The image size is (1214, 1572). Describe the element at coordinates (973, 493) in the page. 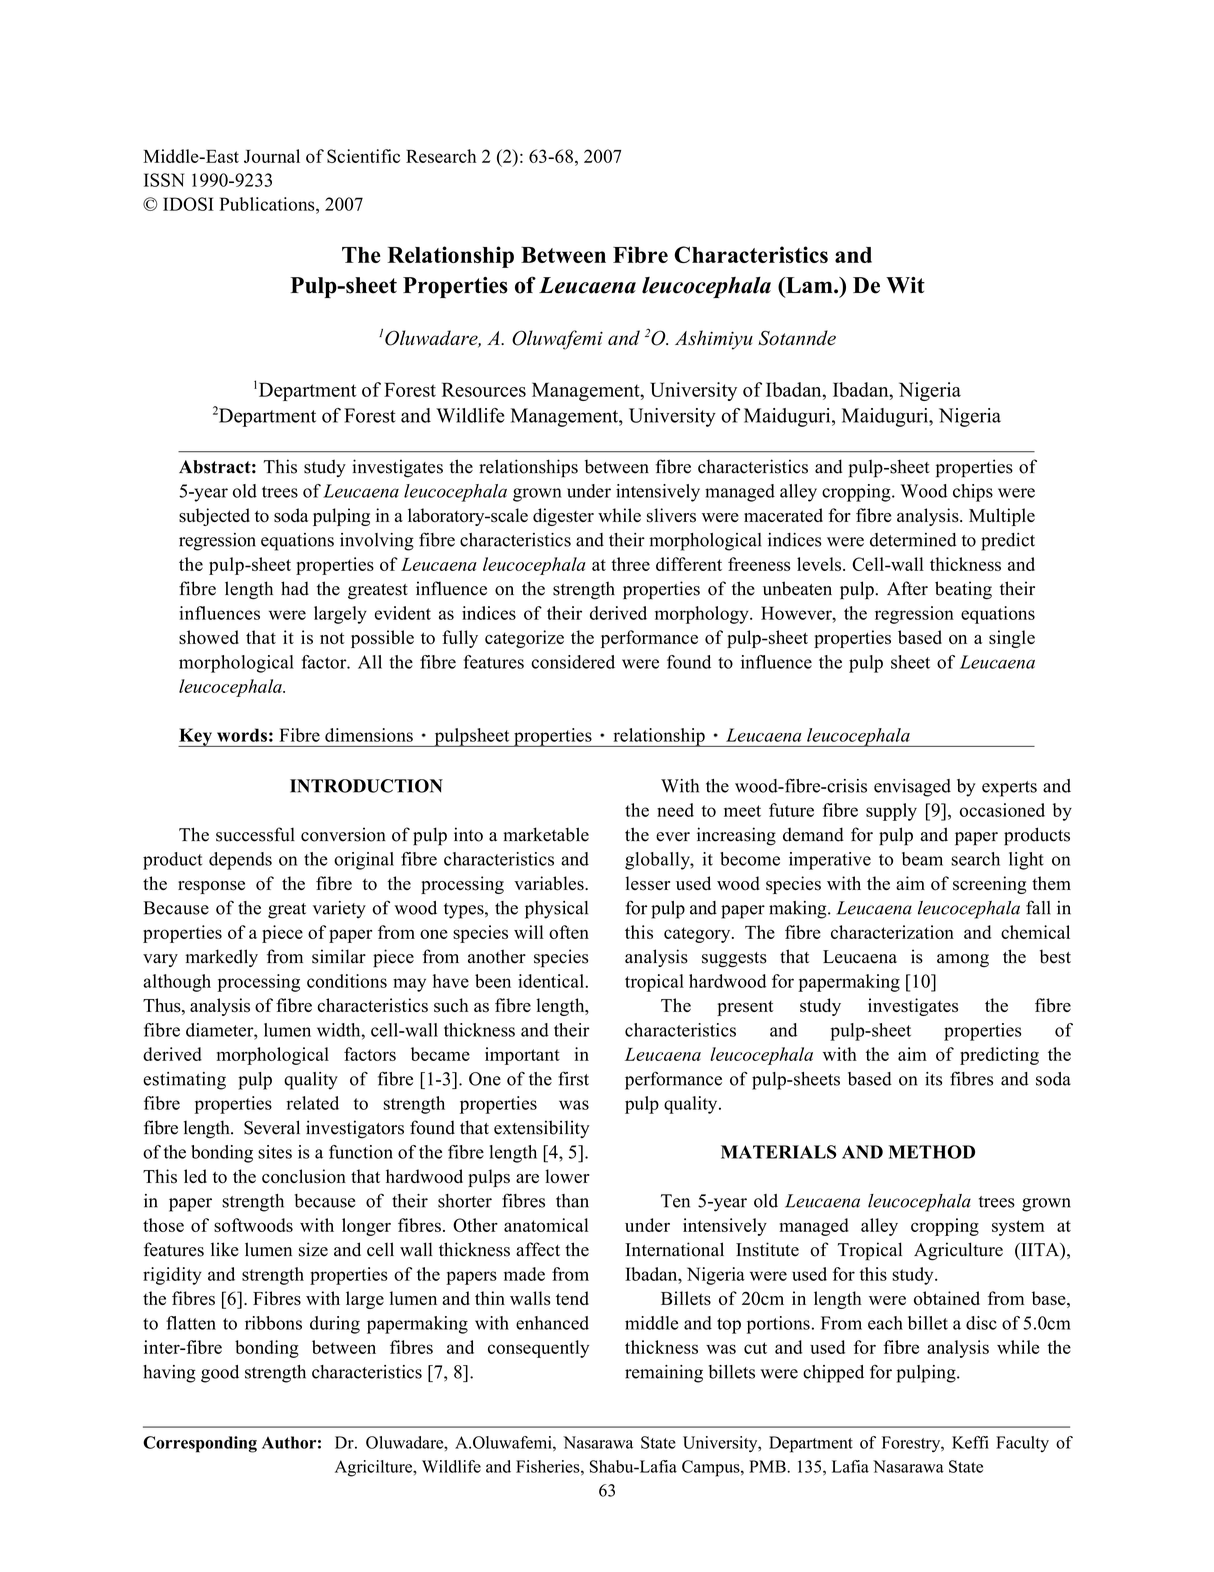

I see `chips` at that location.
